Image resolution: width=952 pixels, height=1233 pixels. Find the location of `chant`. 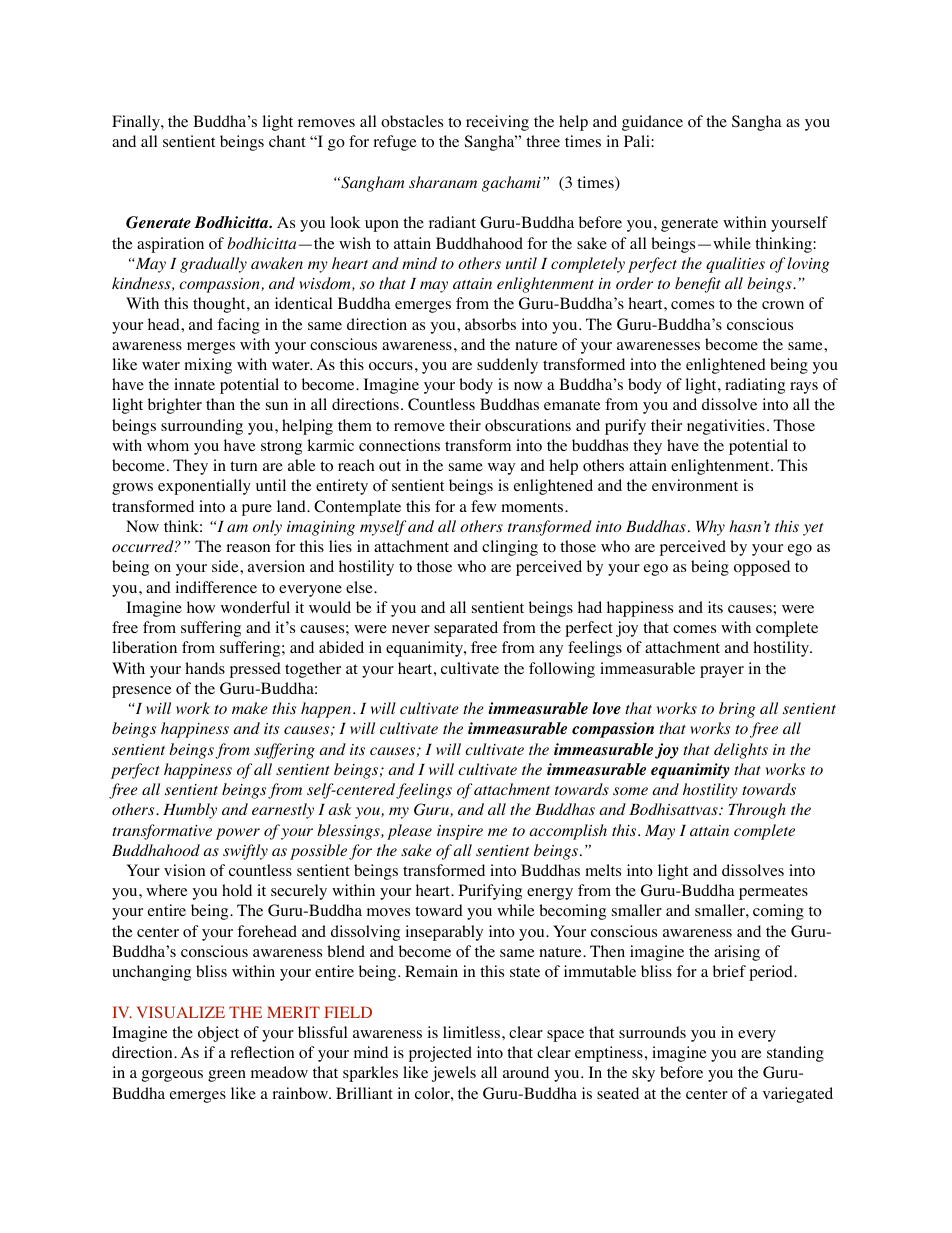

chant is located at coordinates (287, 141).
